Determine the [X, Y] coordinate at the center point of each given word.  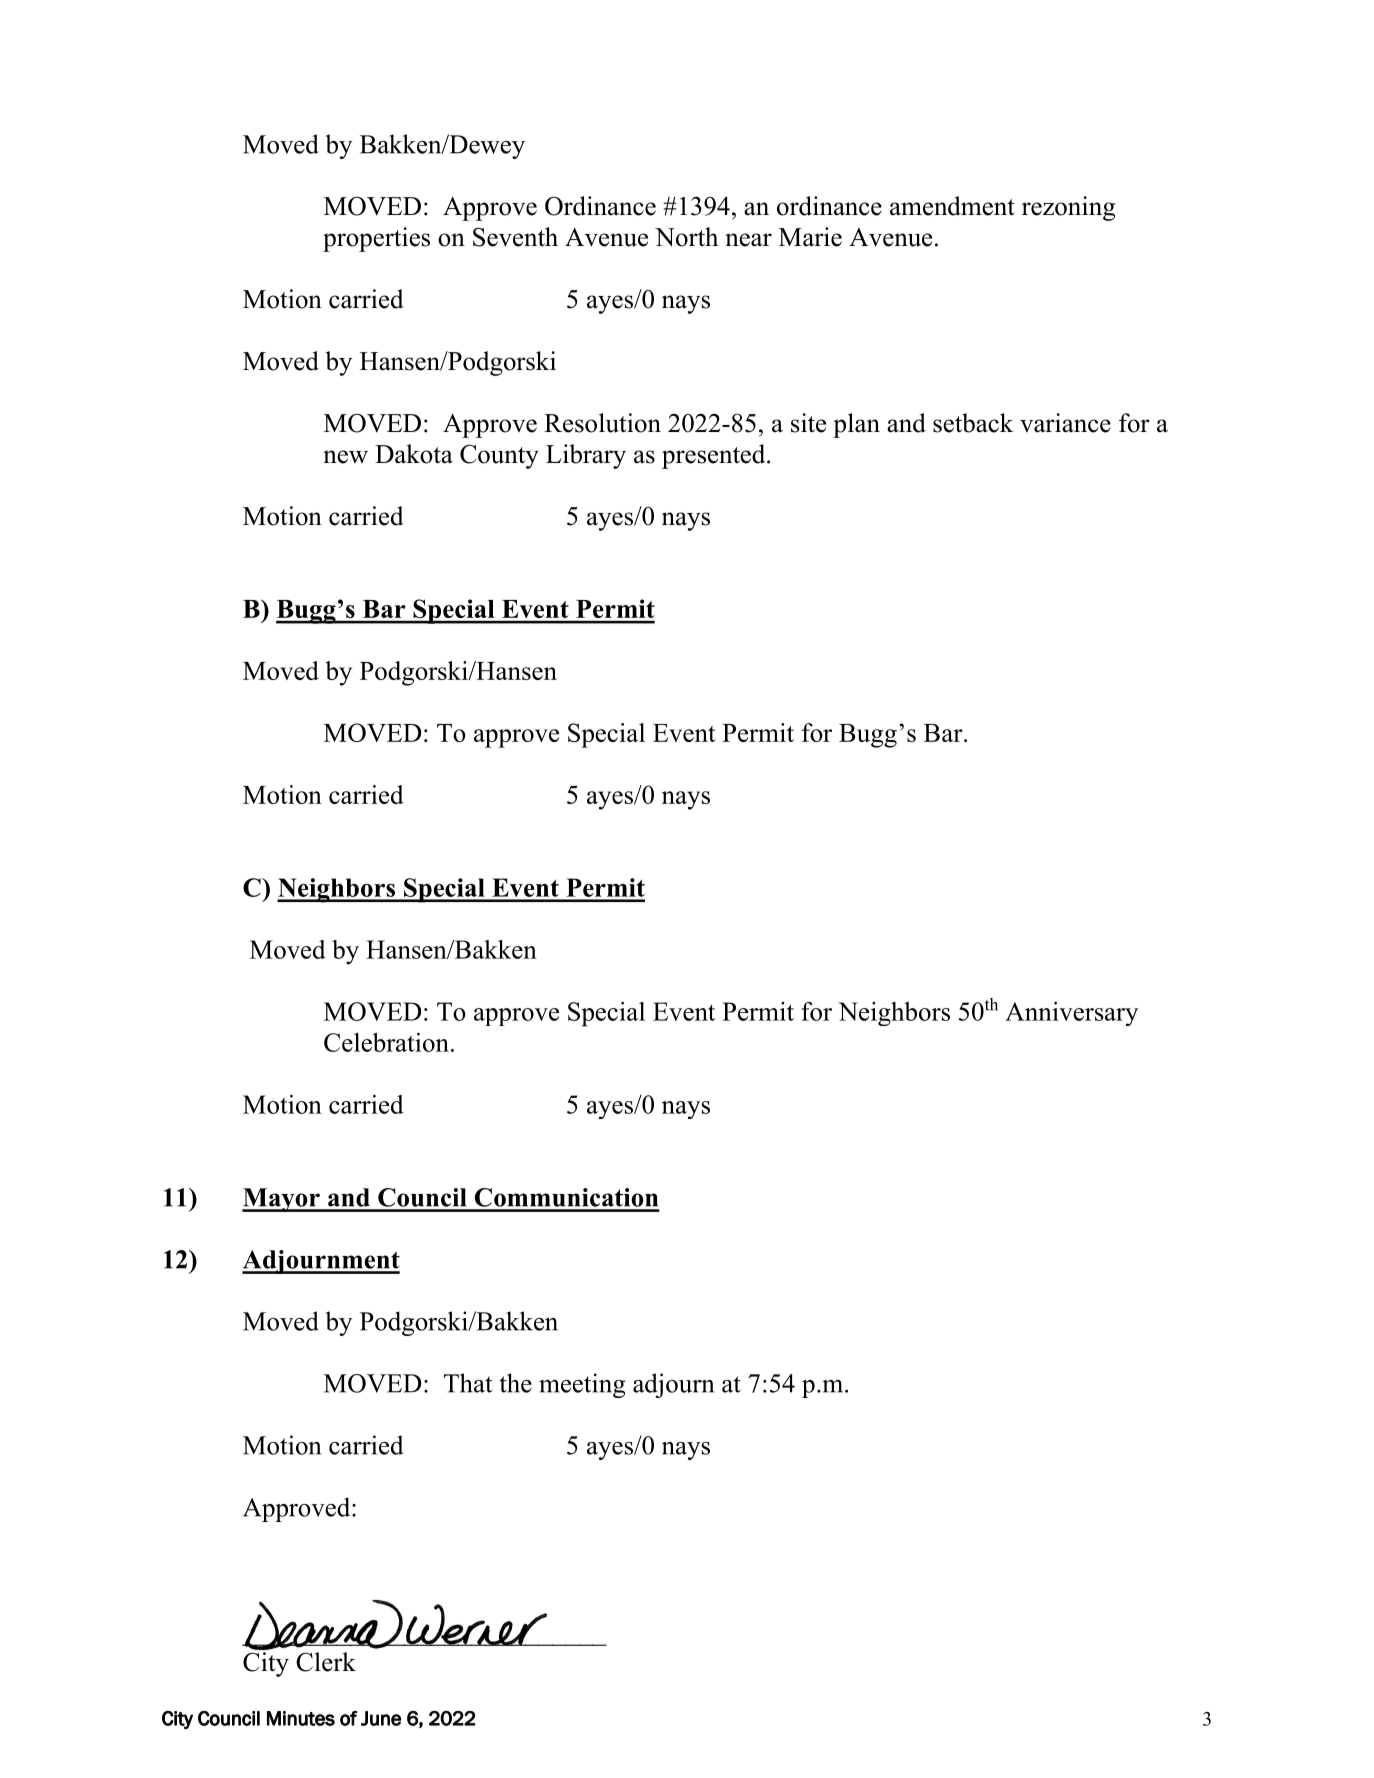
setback [973, 423]
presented [715, 456]
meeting [582, 1385]
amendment [952, 206]
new [345, 457]
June [381, 1718]
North [686, 237]
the [515, 1383]
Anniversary [1071, 1014]
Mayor [282, 1200]
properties [376, 239]
